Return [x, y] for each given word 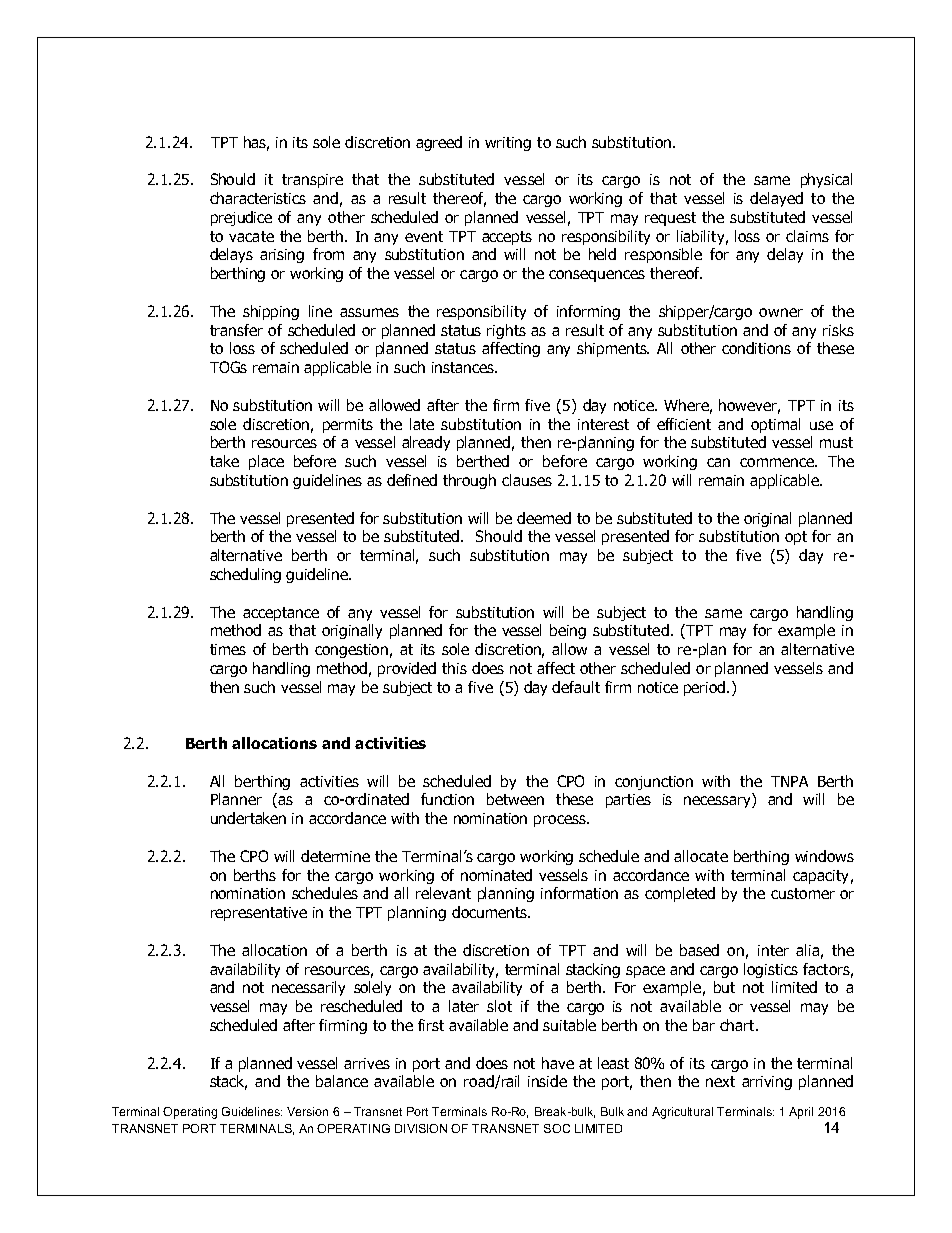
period [706, 688]
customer [803, 893]
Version [307, 1111]
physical [826, 180]
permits [348, 426]
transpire [312, 181]
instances [464, 367]
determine [335, 856]
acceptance [281, 614]
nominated [496, 875]
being [568, 631]
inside [547, 1081]
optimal [775, 425]
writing [508, 144]
